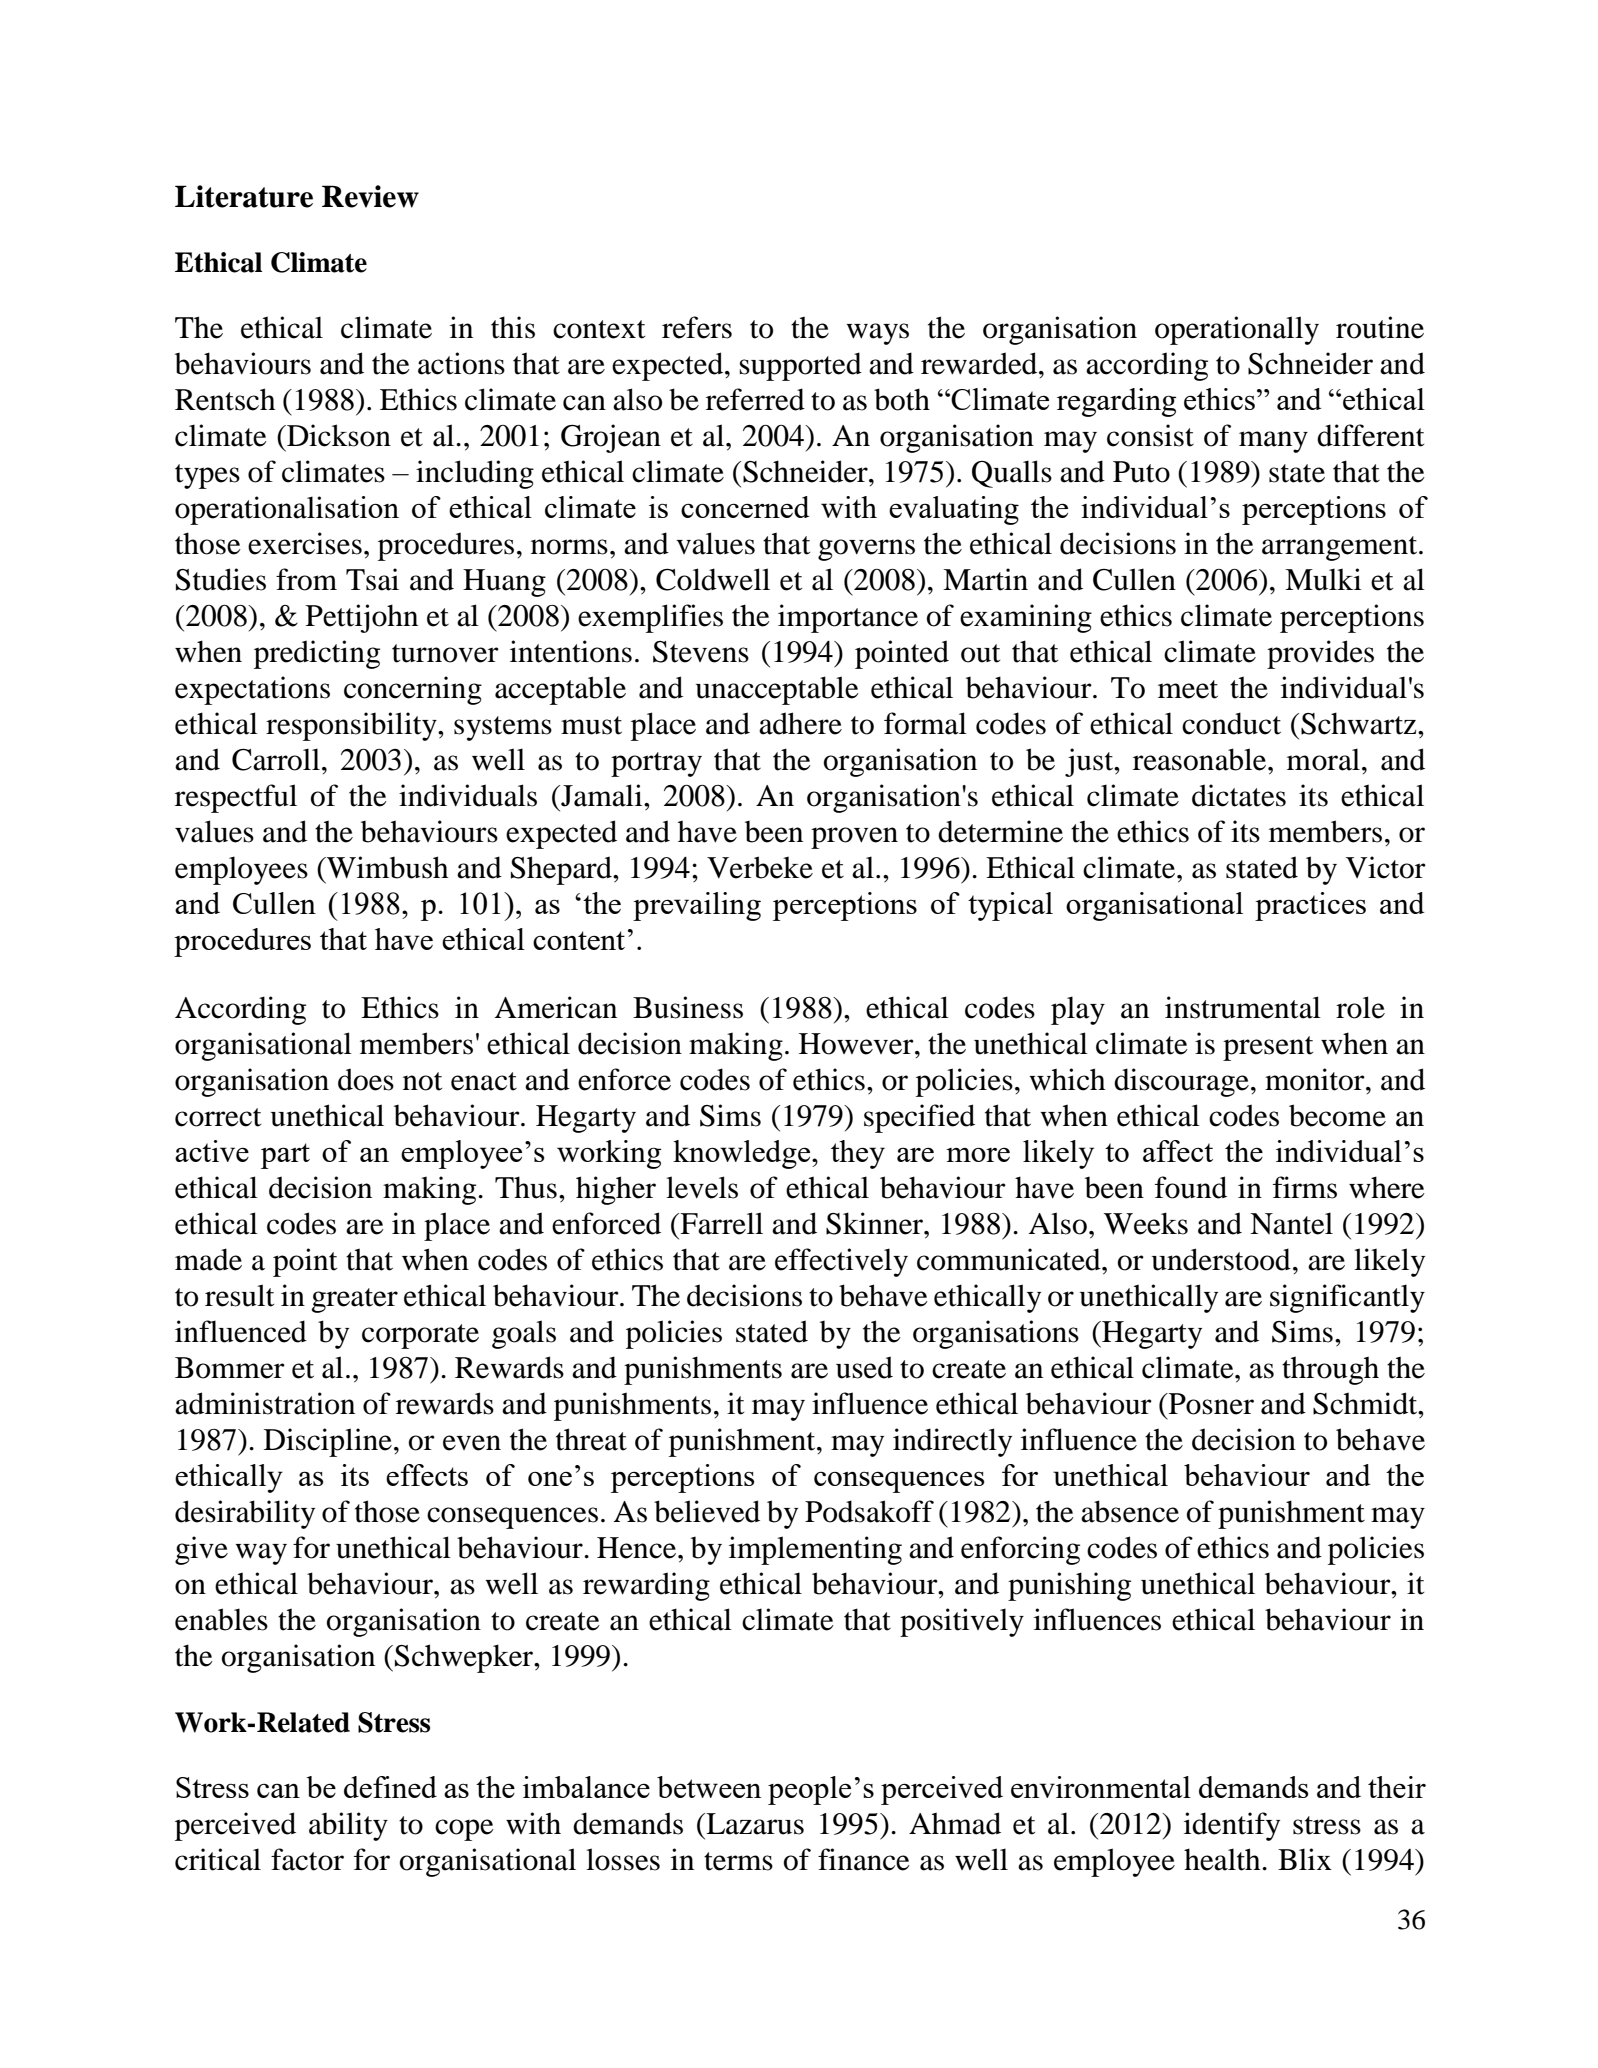 The width and height of the document is (1598, 2068). What do you see at coordinates (1268, 1048) in the document?
I see `present` at bounding box center [1268, 1048].
